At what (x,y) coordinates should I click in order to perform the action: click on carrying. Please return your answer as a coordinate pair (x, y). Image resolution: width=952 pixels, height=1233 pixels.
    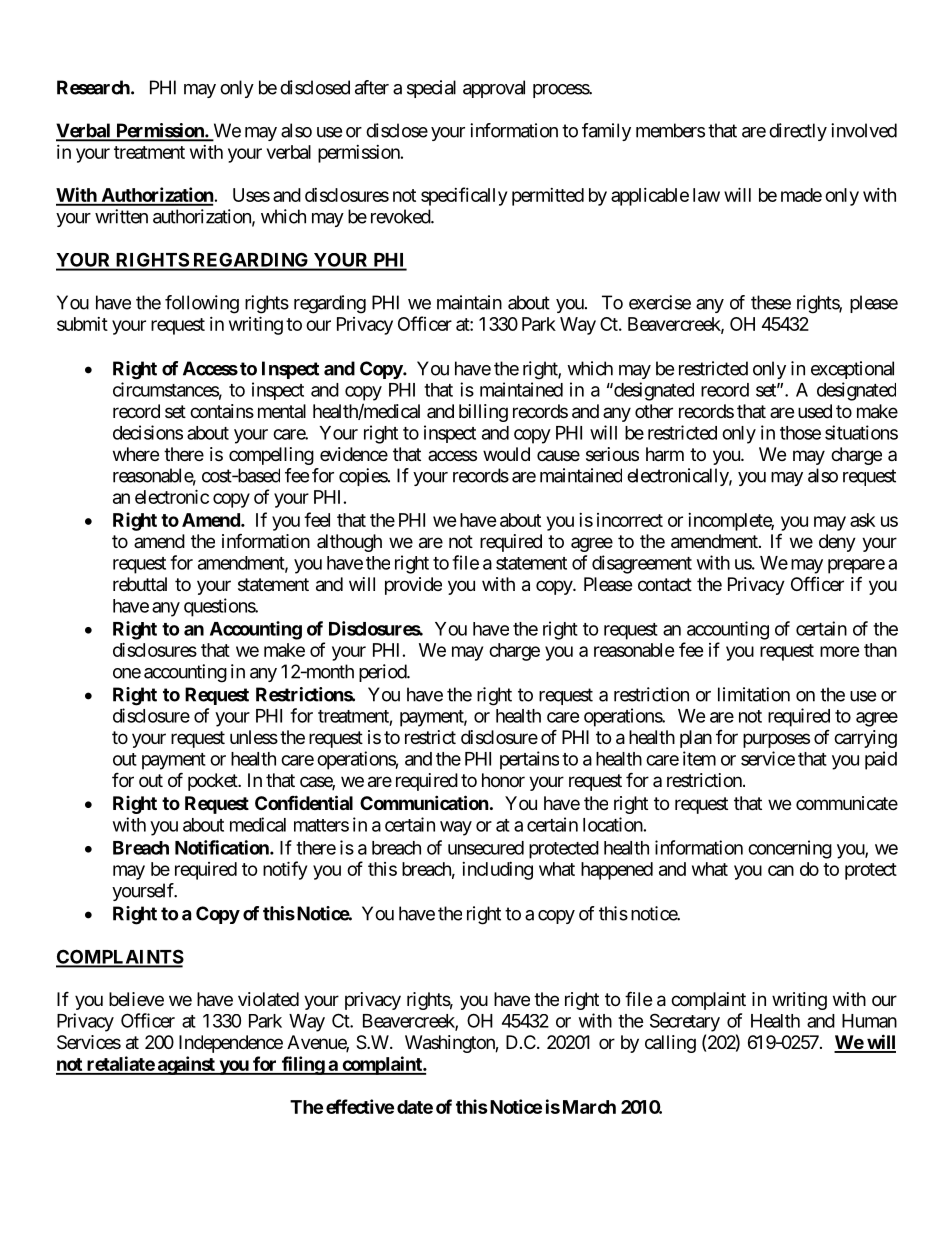
    Looking at the image, I should click on (865, 739).
